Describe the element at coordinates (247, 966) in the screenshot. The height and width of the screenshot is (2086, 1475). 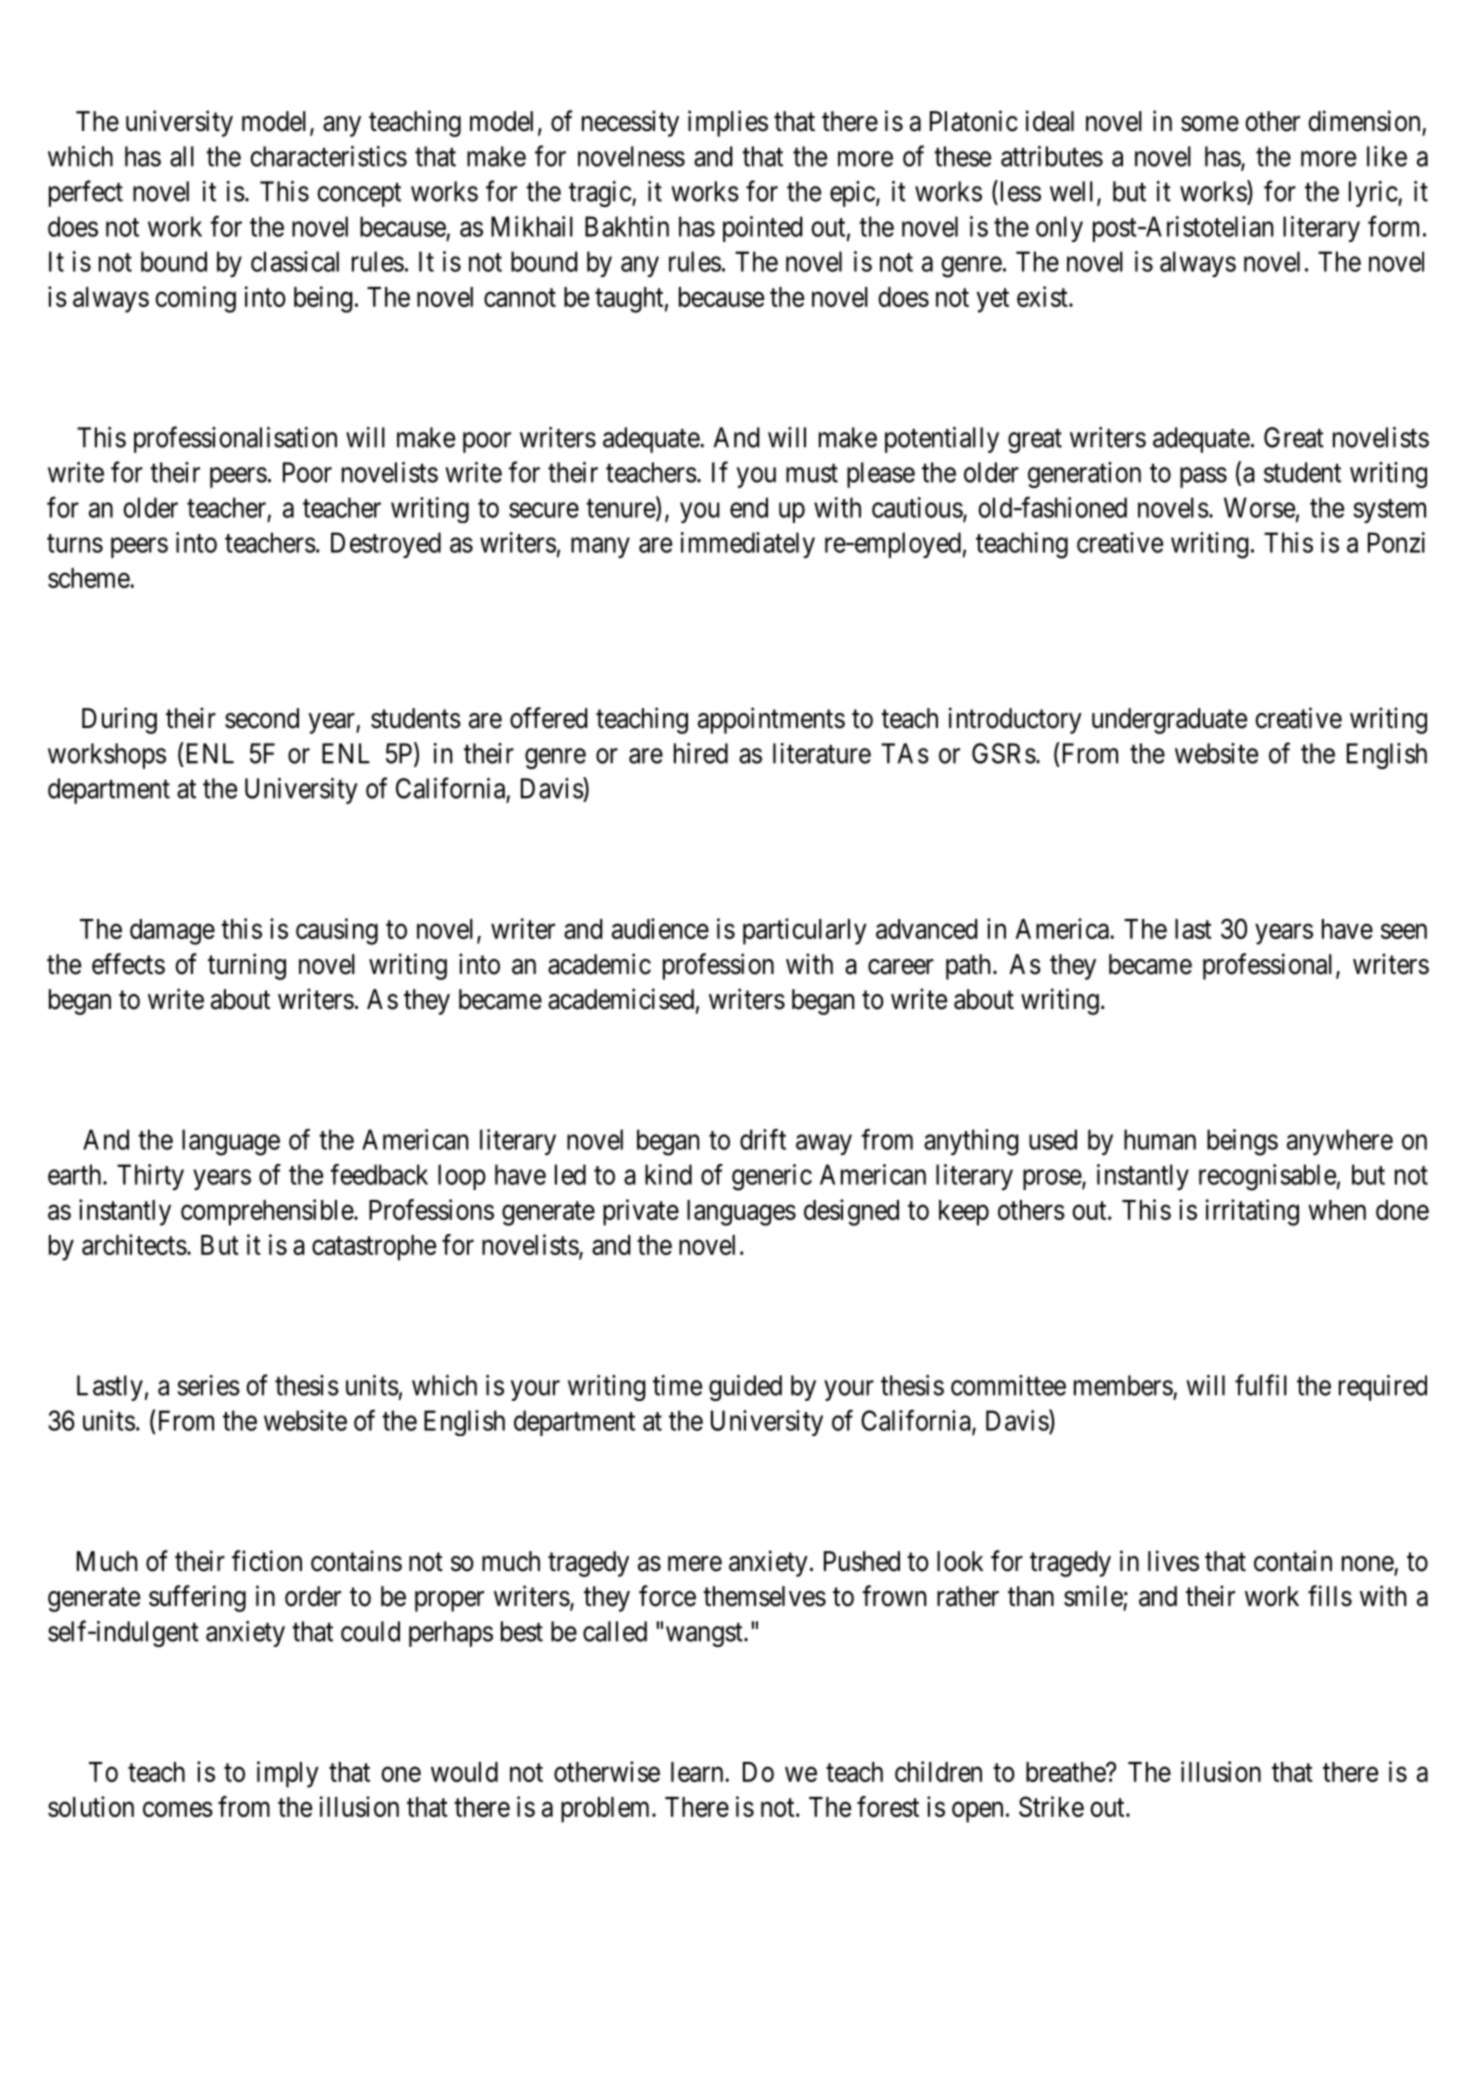
I see `turning` at that location.
